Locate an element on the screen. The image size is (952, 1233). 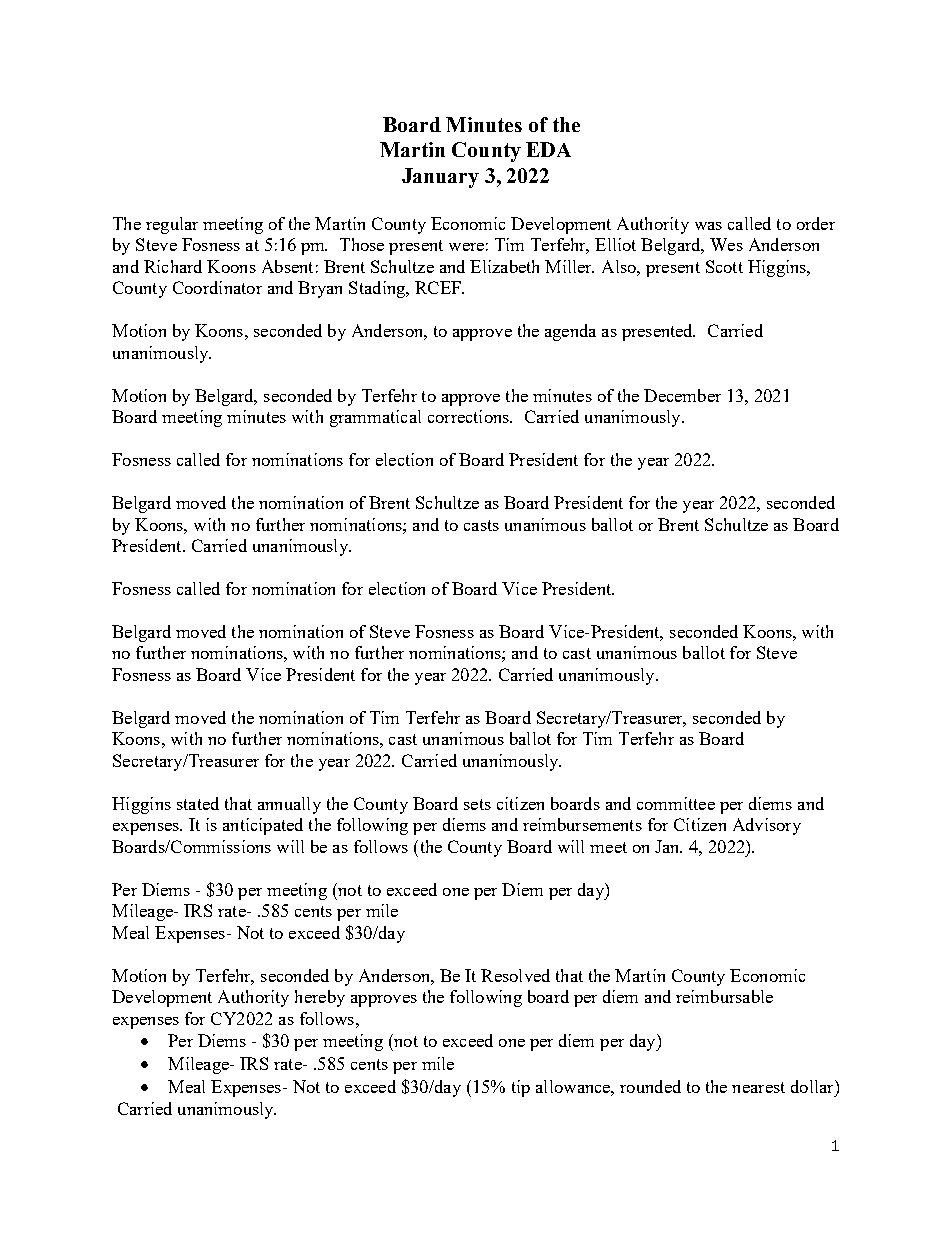
January is located at coordinates (440, 178).
